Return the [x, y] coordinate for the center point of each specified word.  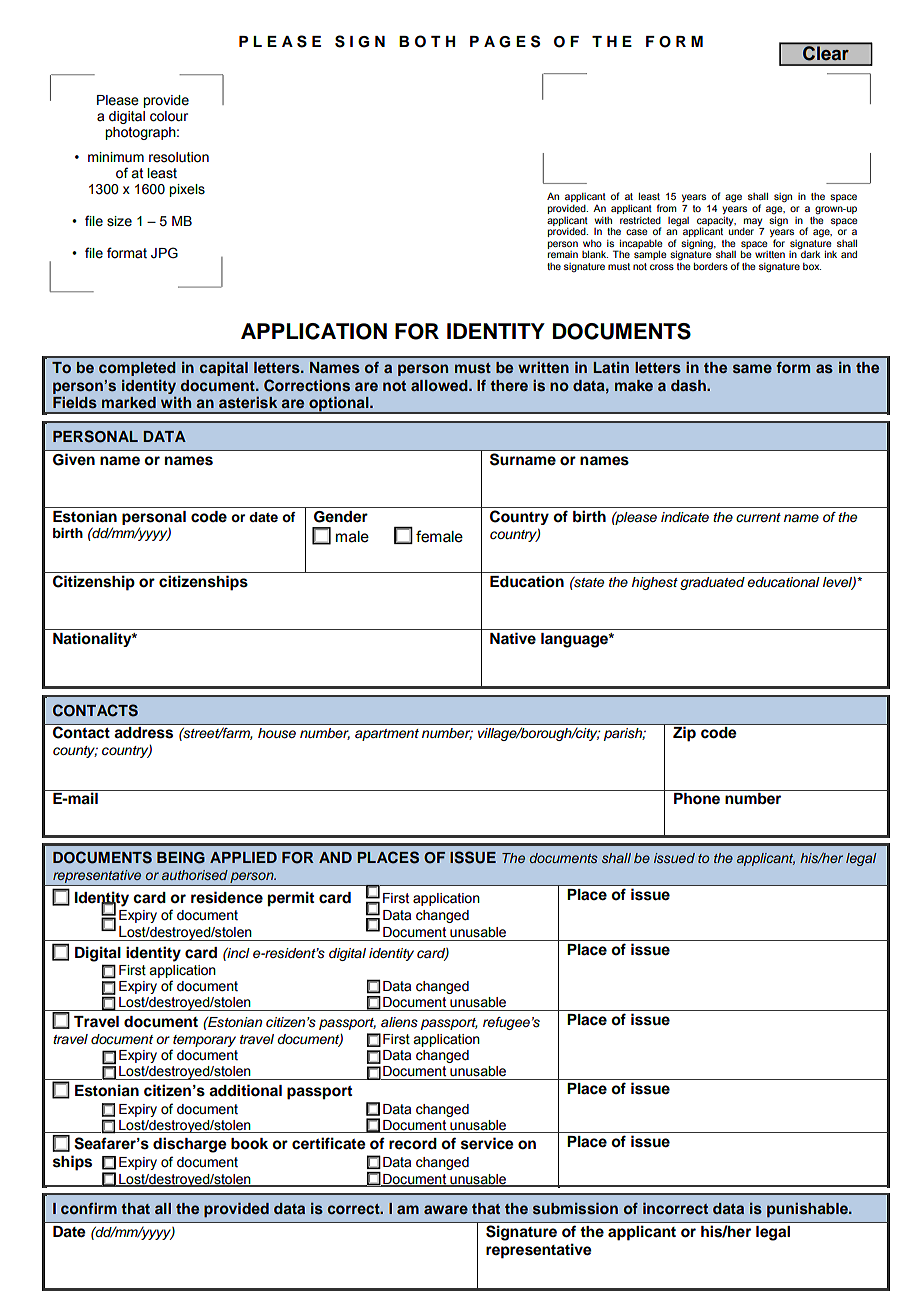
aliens [399, 1022]
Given [74, 460]
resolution [179, 157]
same [752, 368]
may [753, 222]
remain [563, 254]
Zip [684, 734]
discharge [190, 1145]
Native [513, 638]
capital [223, 368]
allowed [440, 385]
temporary [204, 1041]
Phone [697, 799]
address [144, 732]
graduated [712, 583]
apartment [387, 735]
